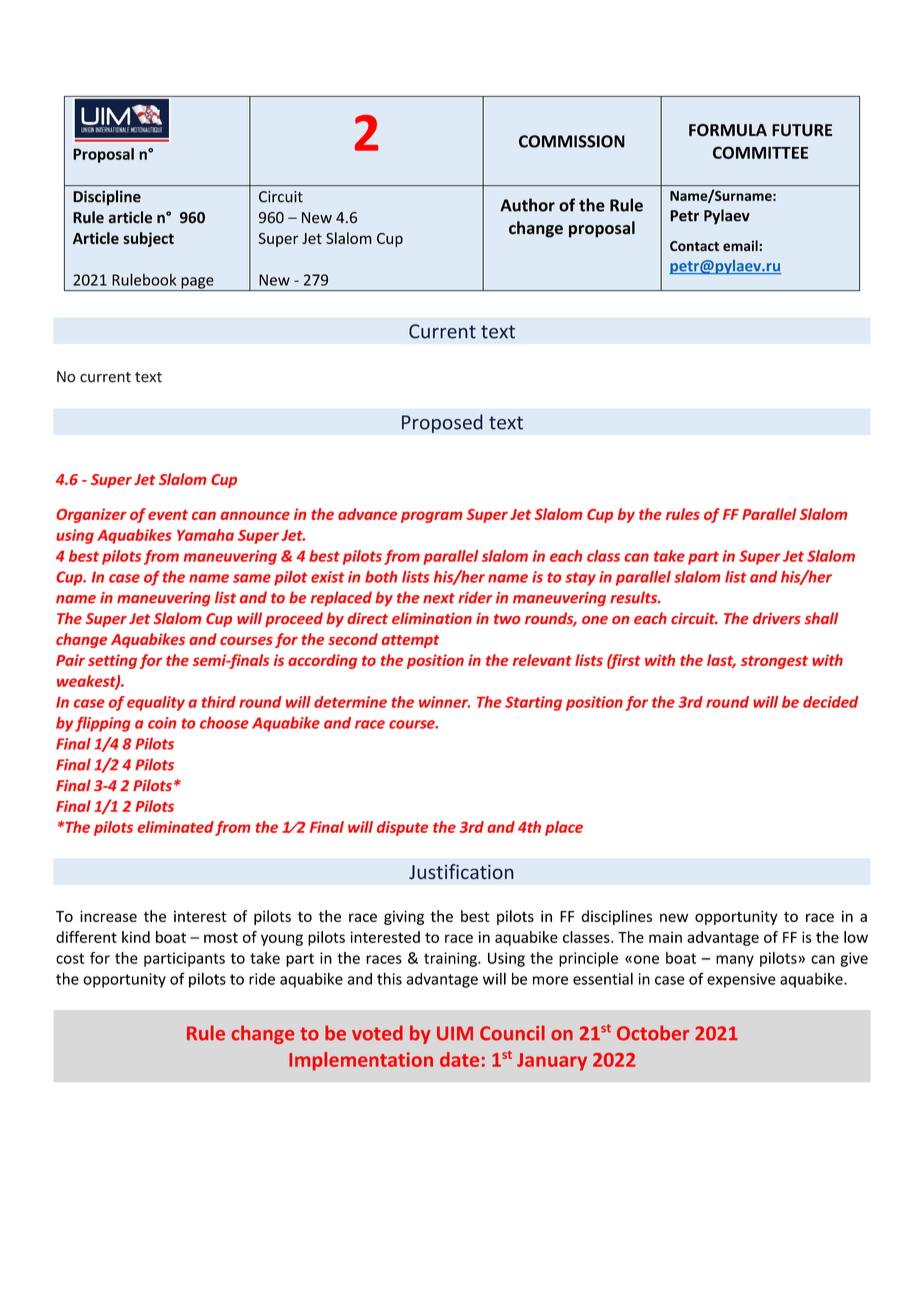  I want to click on Author, so click(527, 205).
